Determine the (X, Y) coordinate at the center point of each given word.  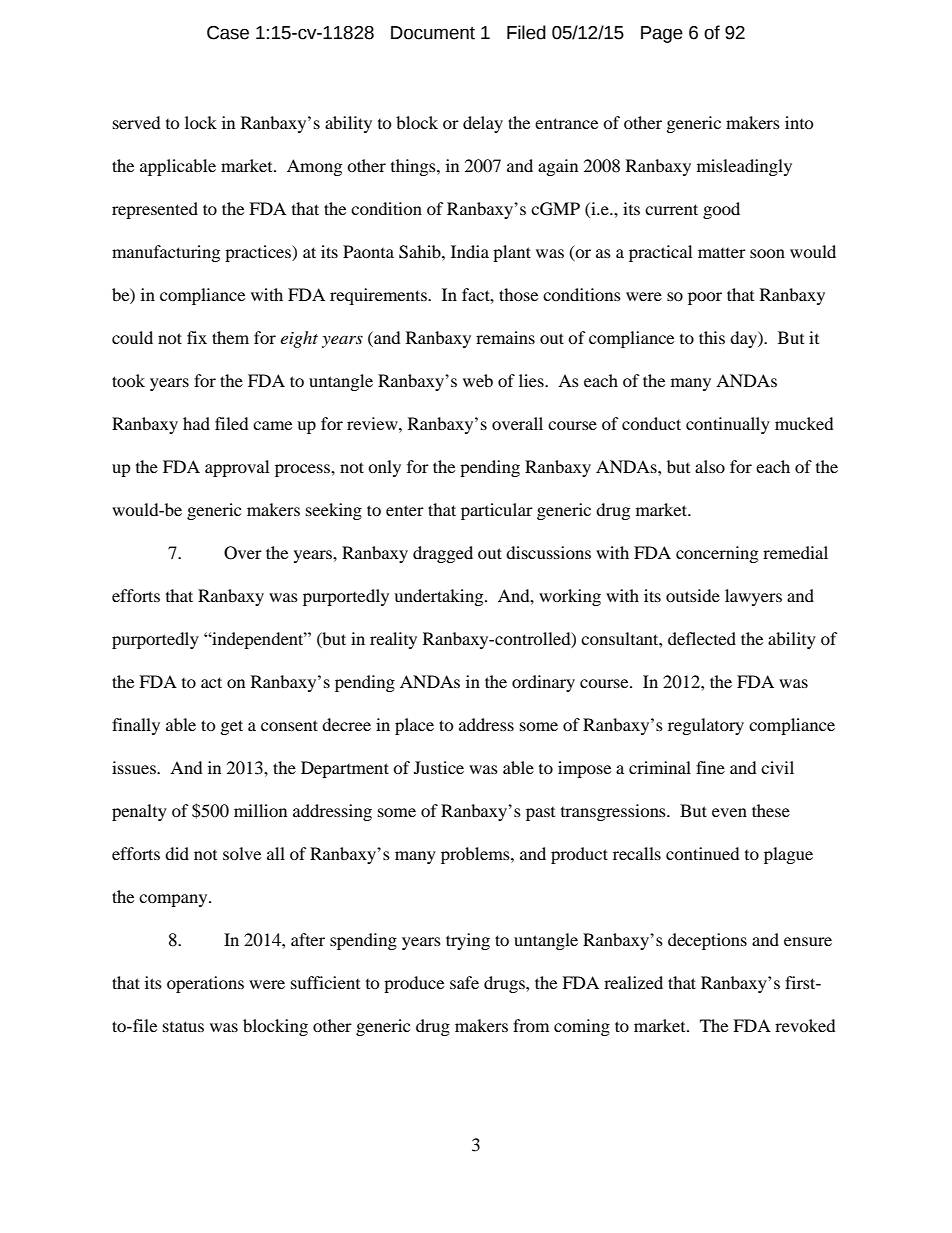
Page (662, 34)
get (232, 727)
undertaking (440, 597)
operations (205, 984)
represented (155, 210)
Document (433, 33)
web (478, 380)
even (729, 812)
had (196, 423)
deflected (702, 638)
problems (476, 855)
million (260, 810)
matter (722, 253)
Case (228, 33)
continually (728, 425)
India (470, 251)
